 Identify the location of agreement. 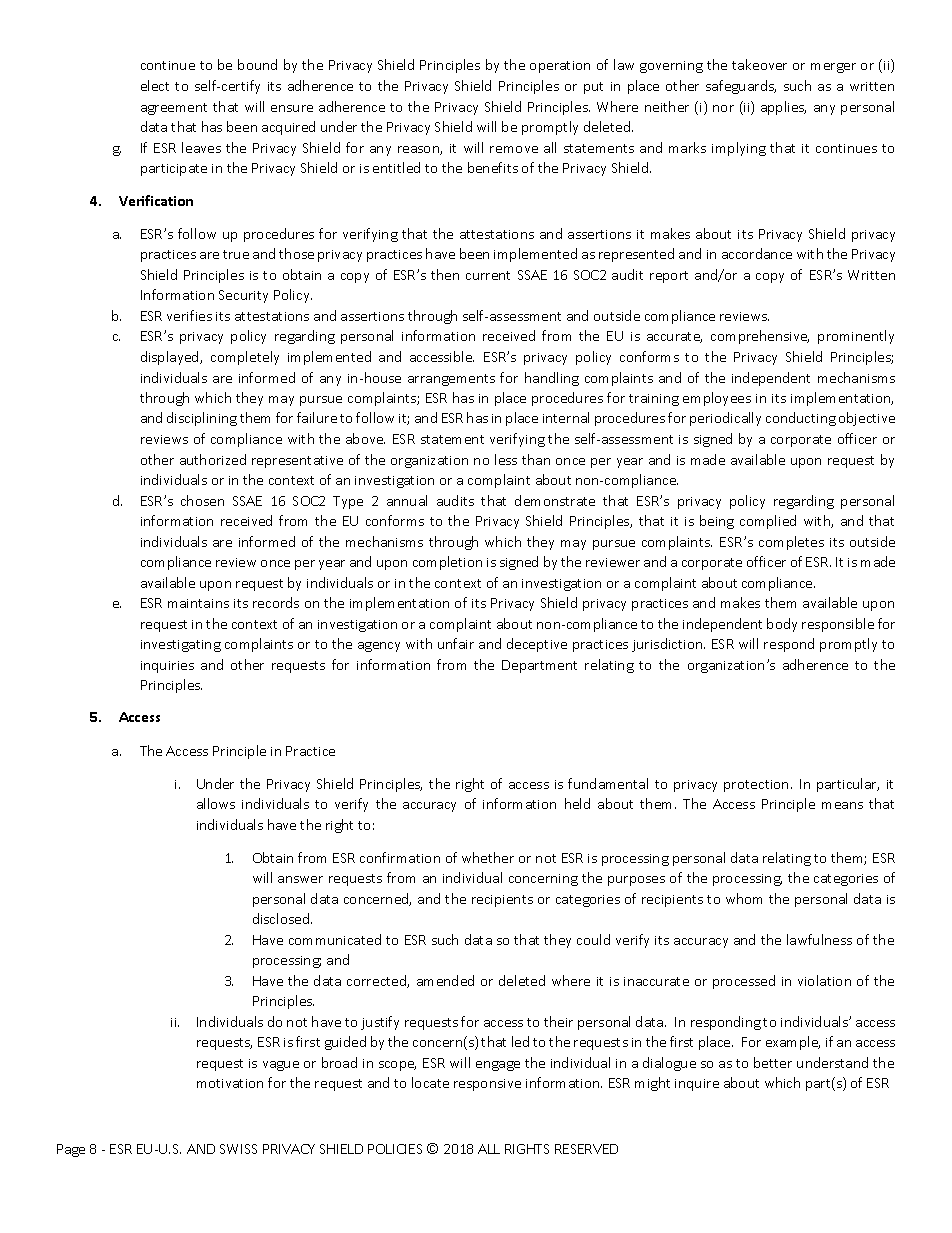
(174, 109).
